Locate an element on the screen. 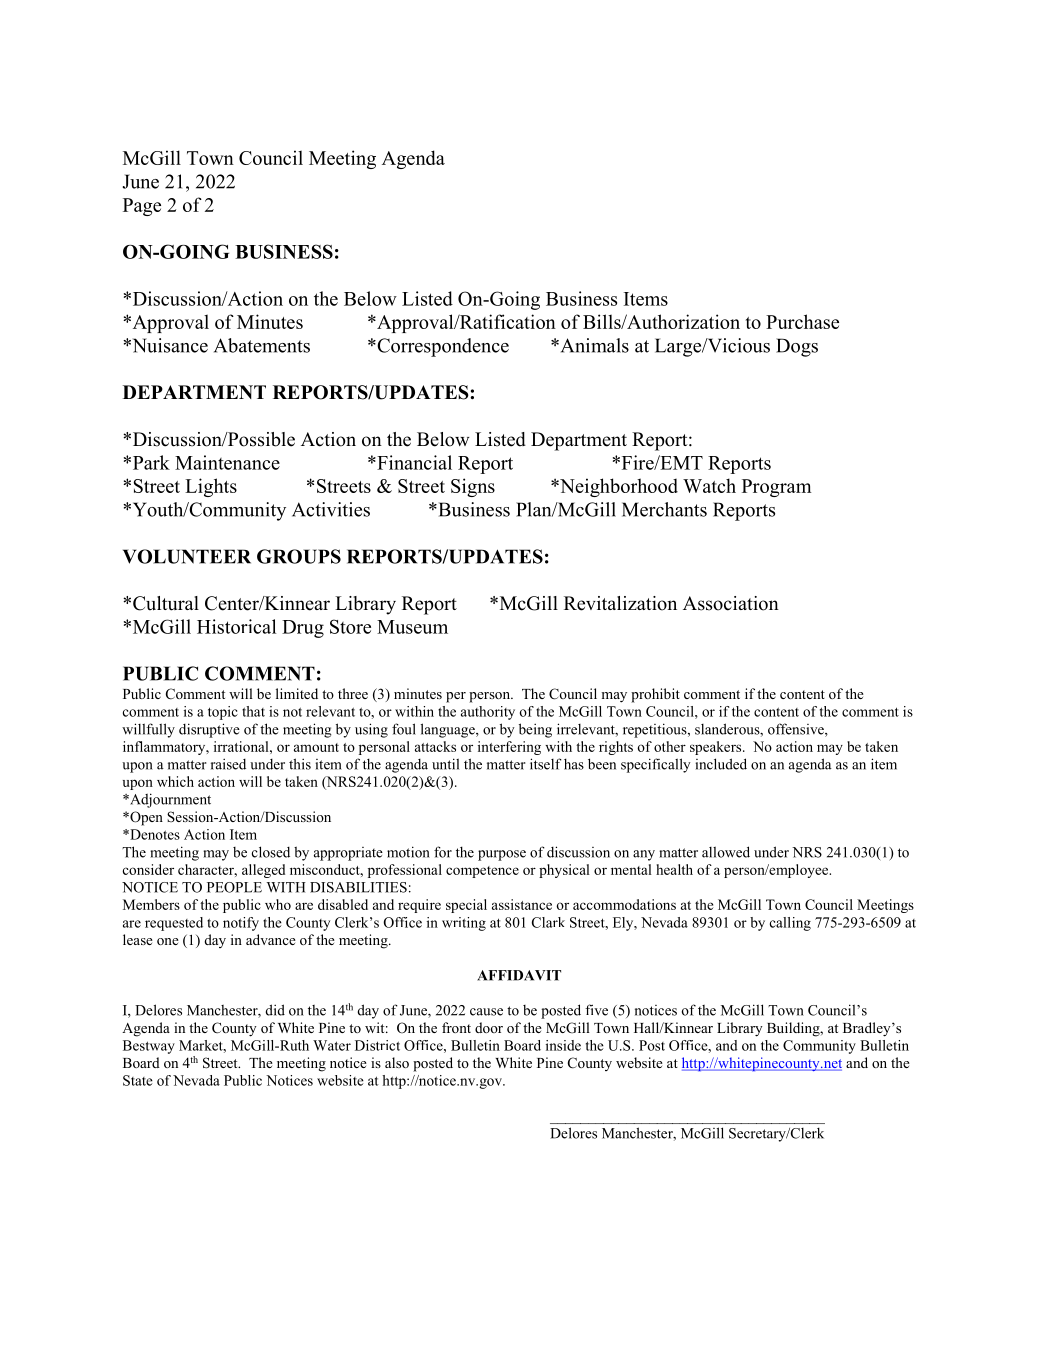  allowed is located at coordinates (726, 852).
